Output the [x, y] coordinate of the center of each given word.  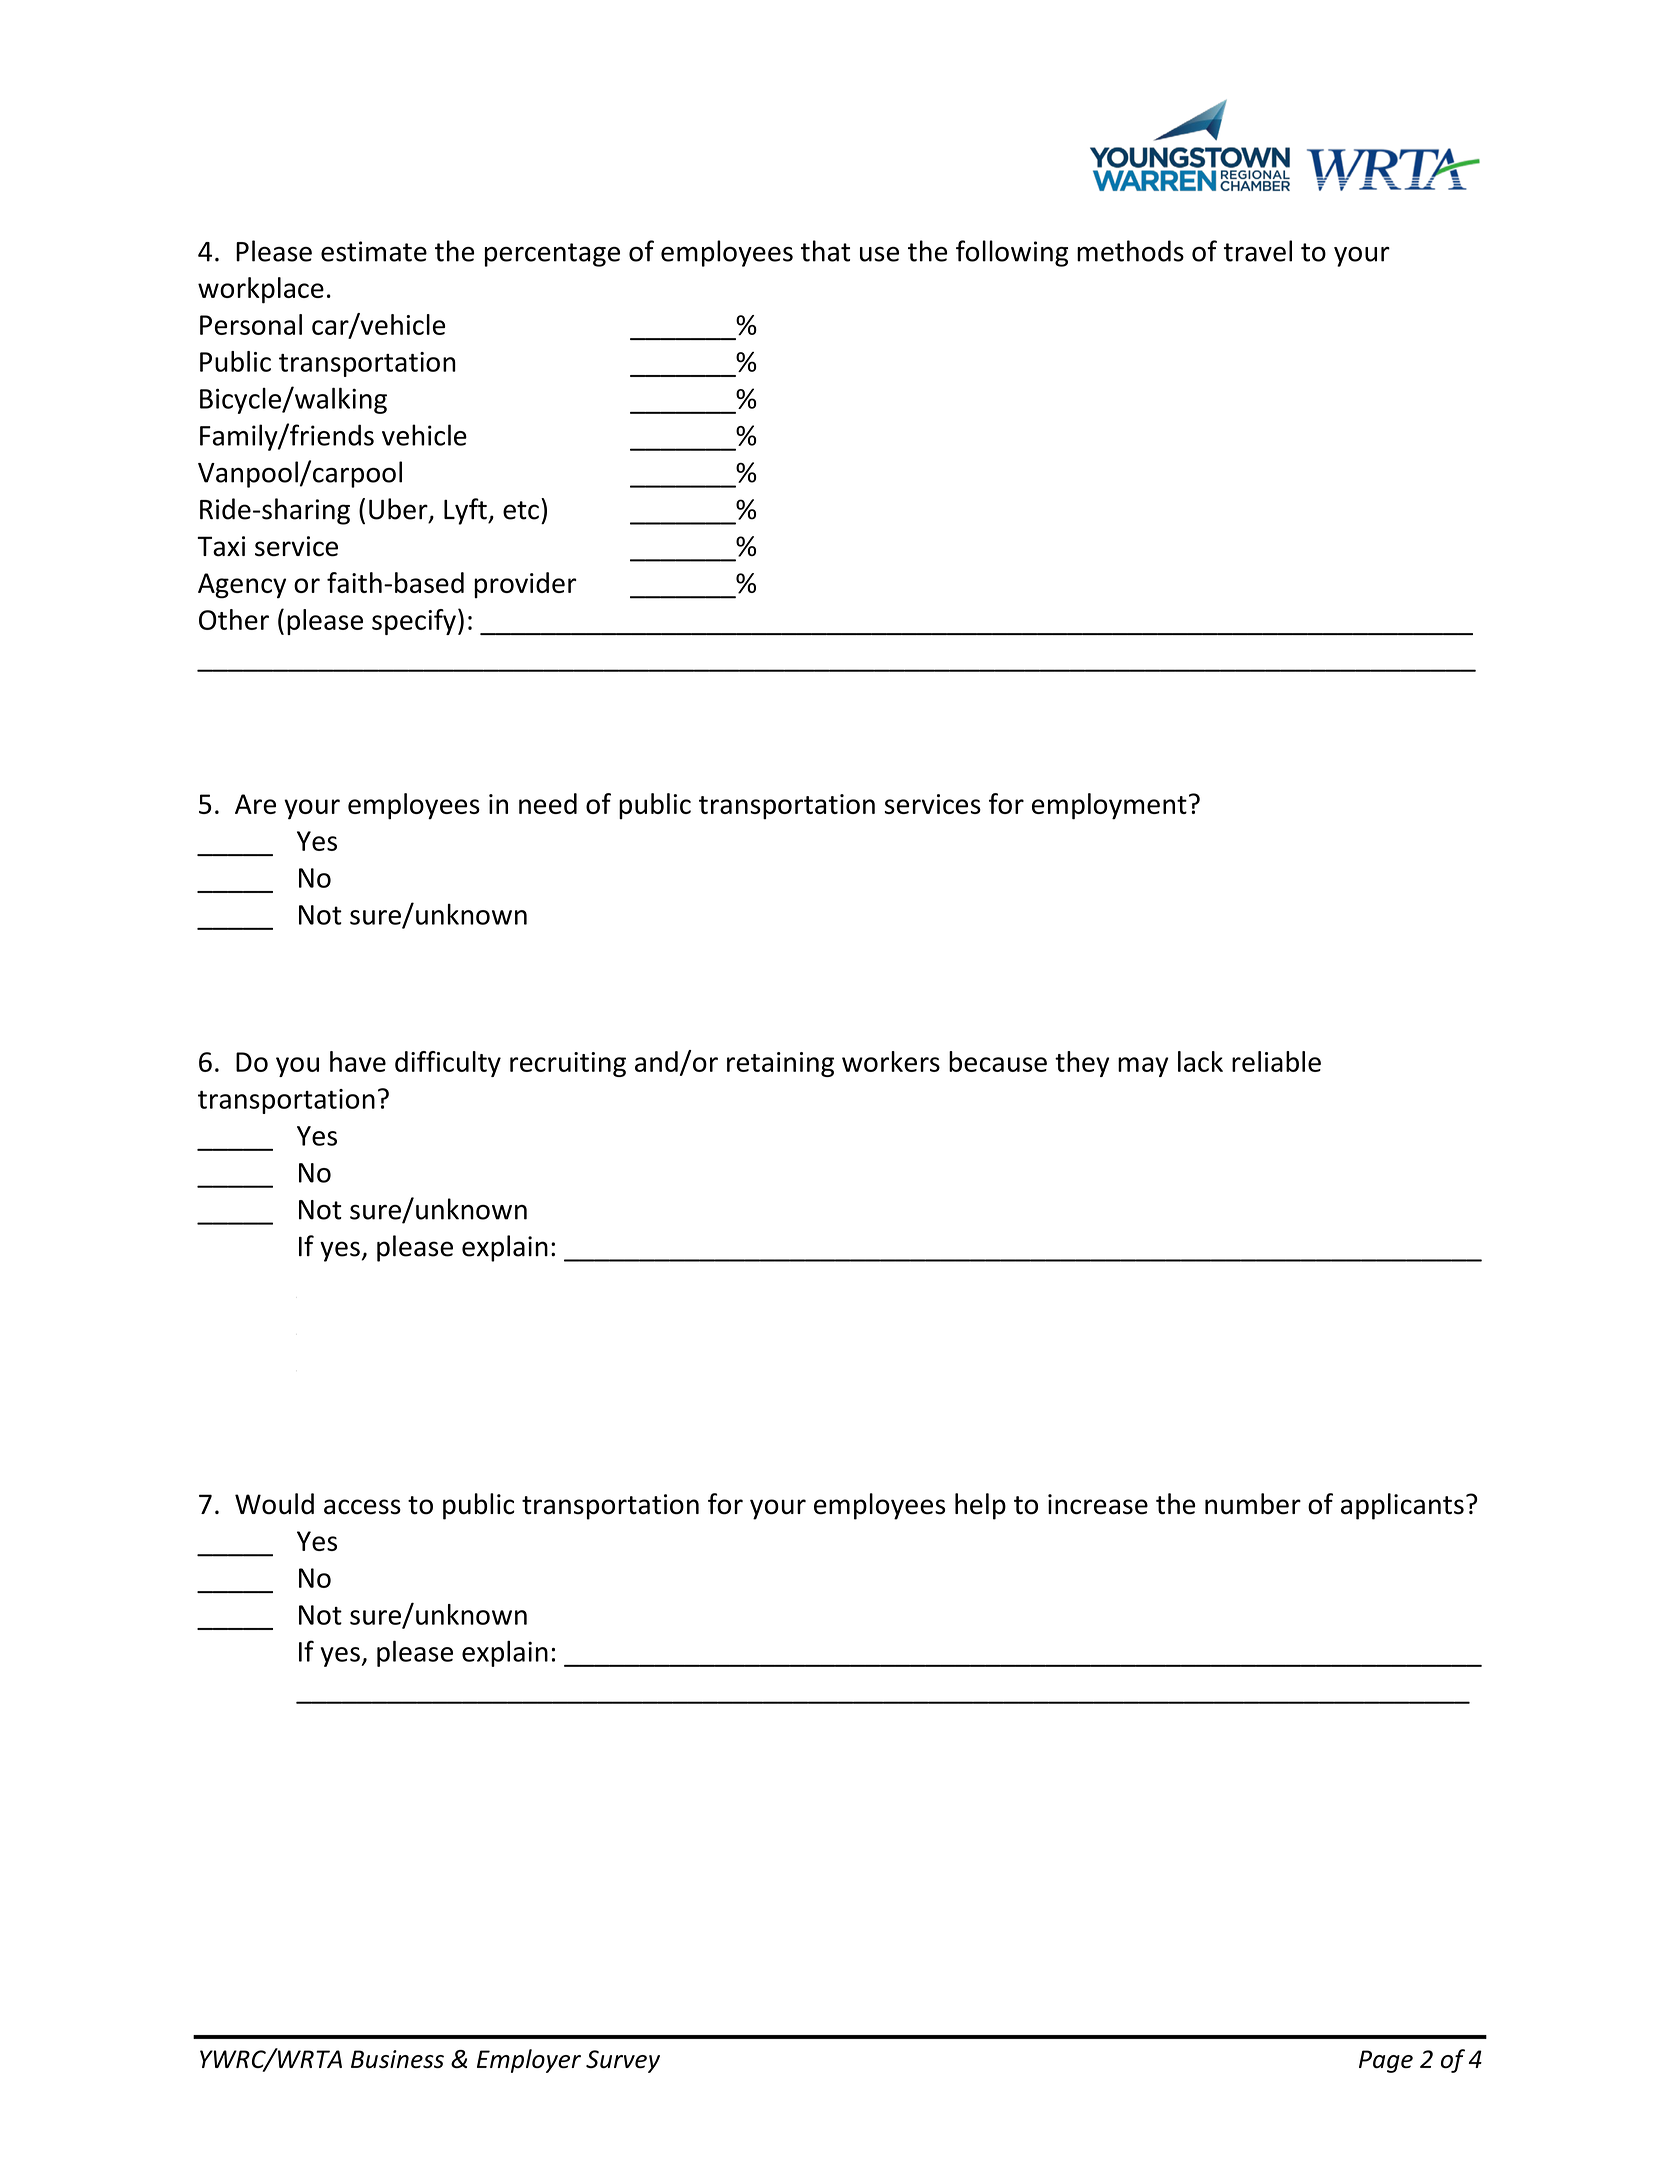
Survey [623, 2061]
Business [397, 2059]
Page [1386, 2061]
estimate [374, 251]
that [825, 251]
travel [1258, 251]
